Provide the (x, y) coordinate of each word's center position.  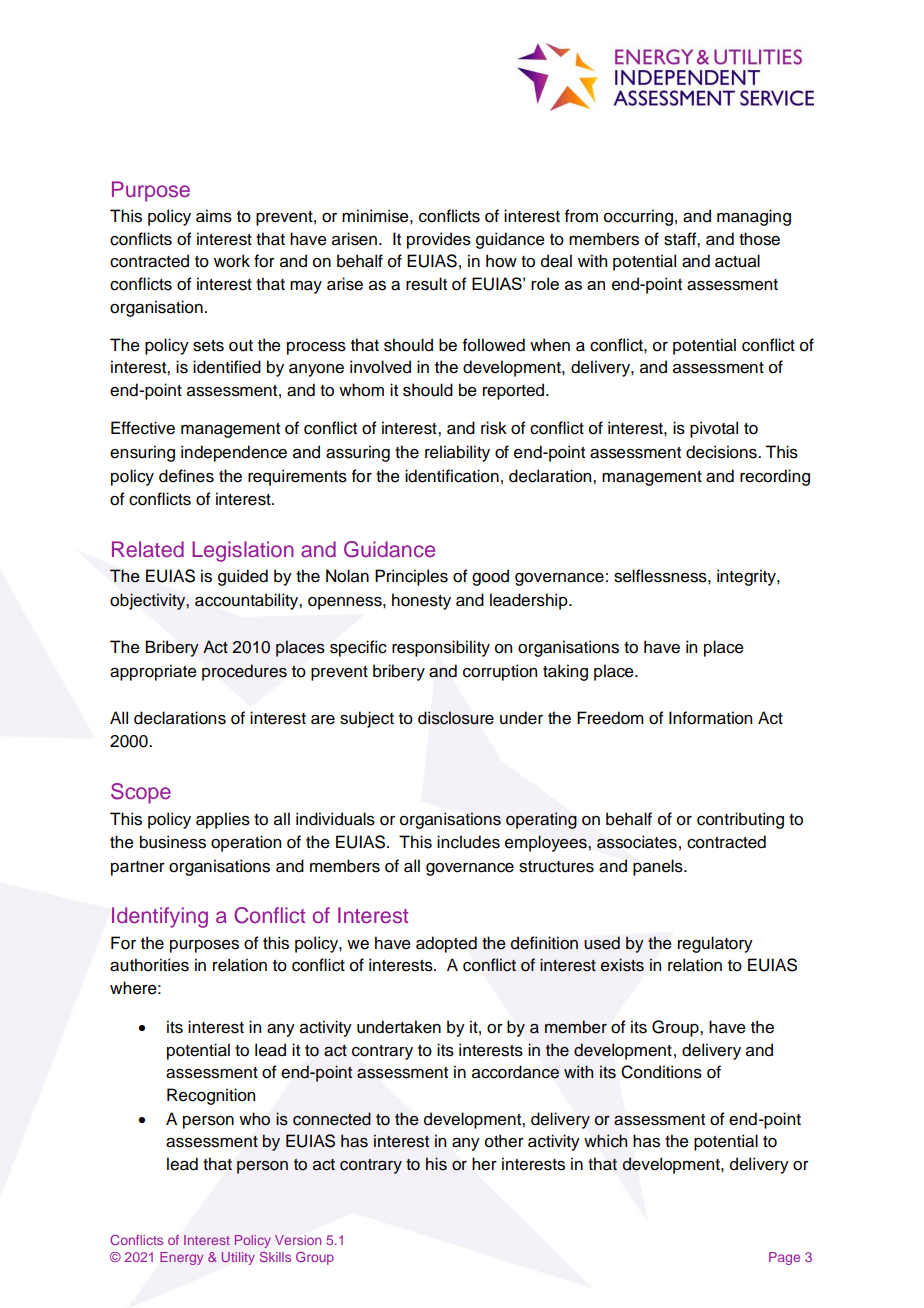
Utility (238, 1258)
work (232, 261)
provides (439, 240)
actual (737, 261)
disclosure (456, 718)
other (504, 1141)
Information (710, 718)
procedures (244, 672)
